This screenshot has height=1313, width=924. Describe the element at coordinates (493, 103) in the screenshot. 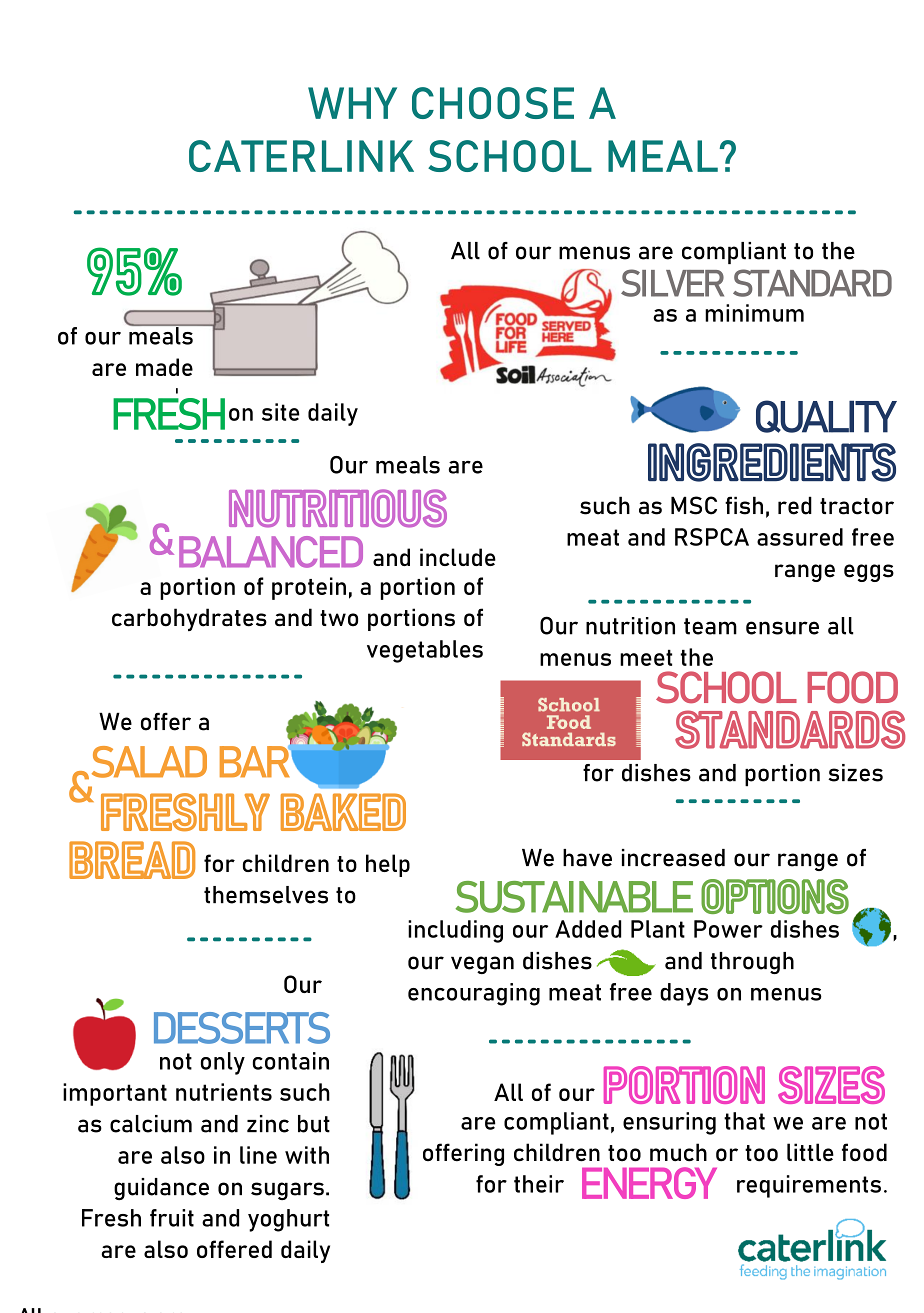

I see `CHOOSE` at that location.
